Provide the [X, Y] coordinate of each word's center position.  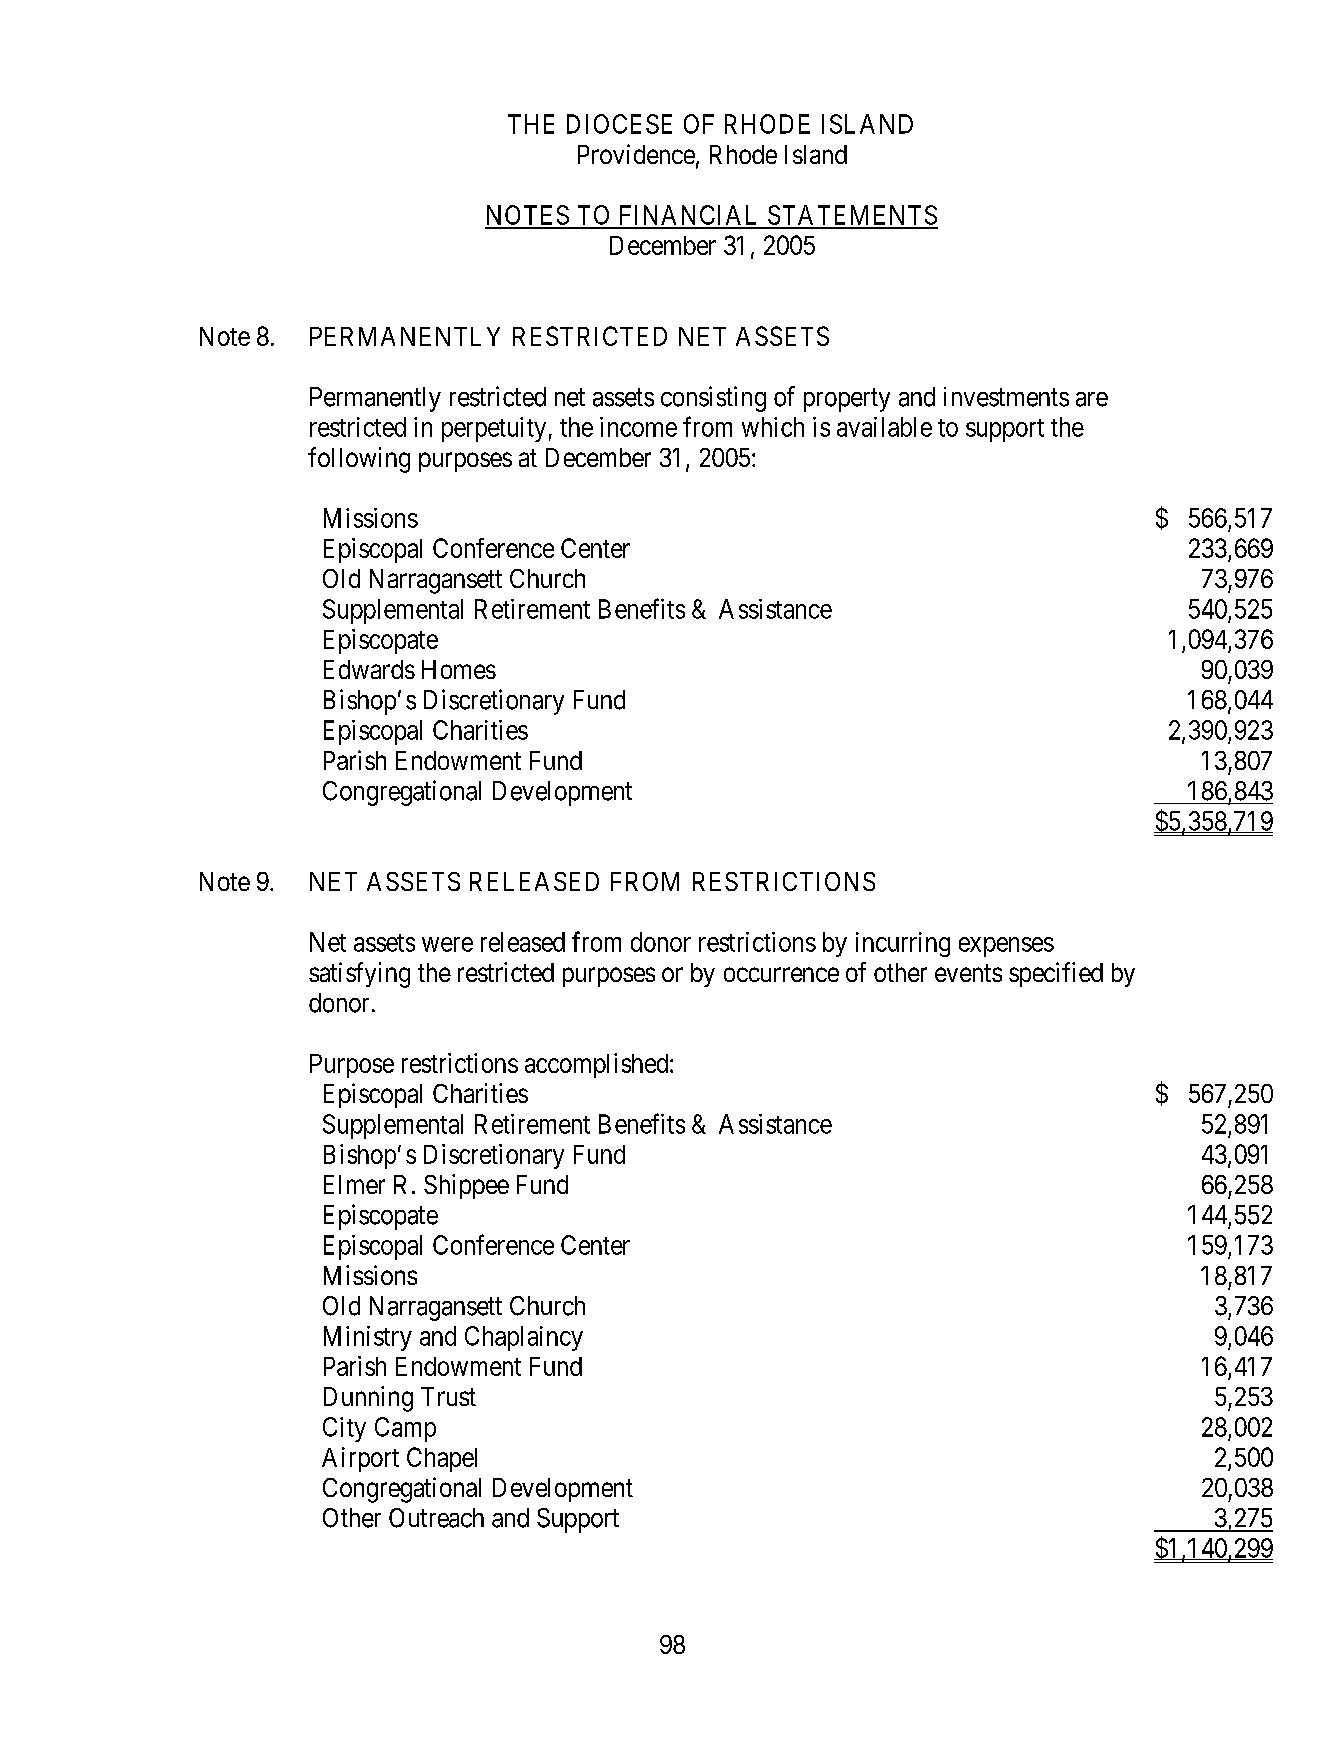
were [447, 944]
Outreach [436, 1518]
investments [1006, 397]
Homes [459, 669]
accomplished [598, 1065]
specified [1056, 974]
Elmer [354, 1184]
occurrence [781, 974]
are [1092, 399]
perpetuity [494, 429]
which [773, 427]
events [968, 973]
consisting [713, 399]
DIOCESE [619, 124]
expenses [1006, 947]
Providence [636, 154]
